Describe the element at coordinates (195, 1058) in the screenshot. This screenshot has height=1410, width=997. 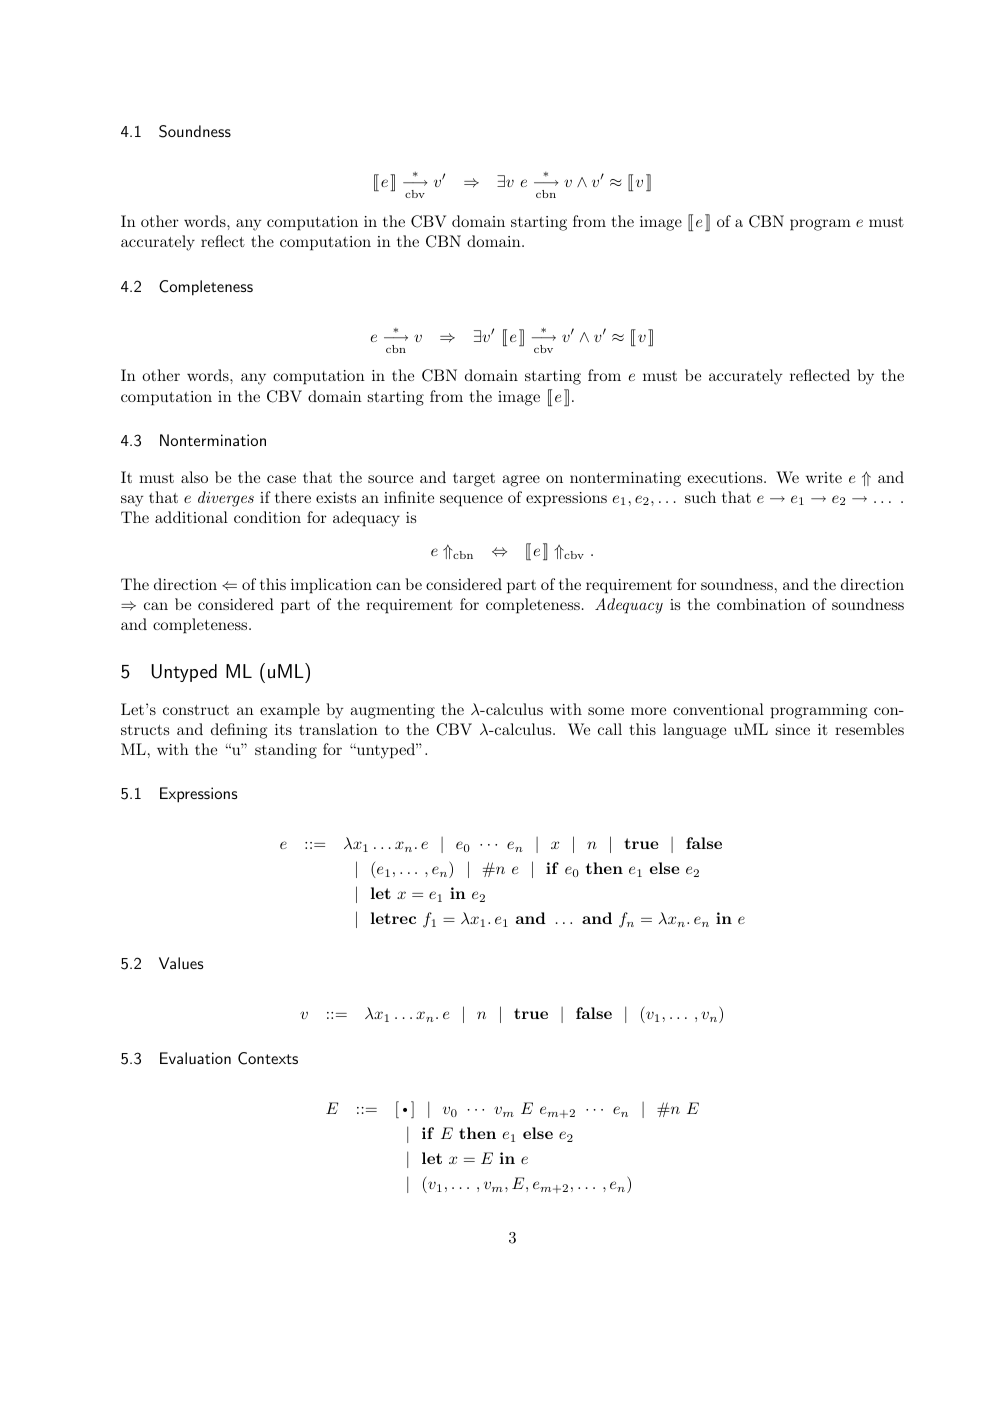
I see `Evaluation` at that location.
